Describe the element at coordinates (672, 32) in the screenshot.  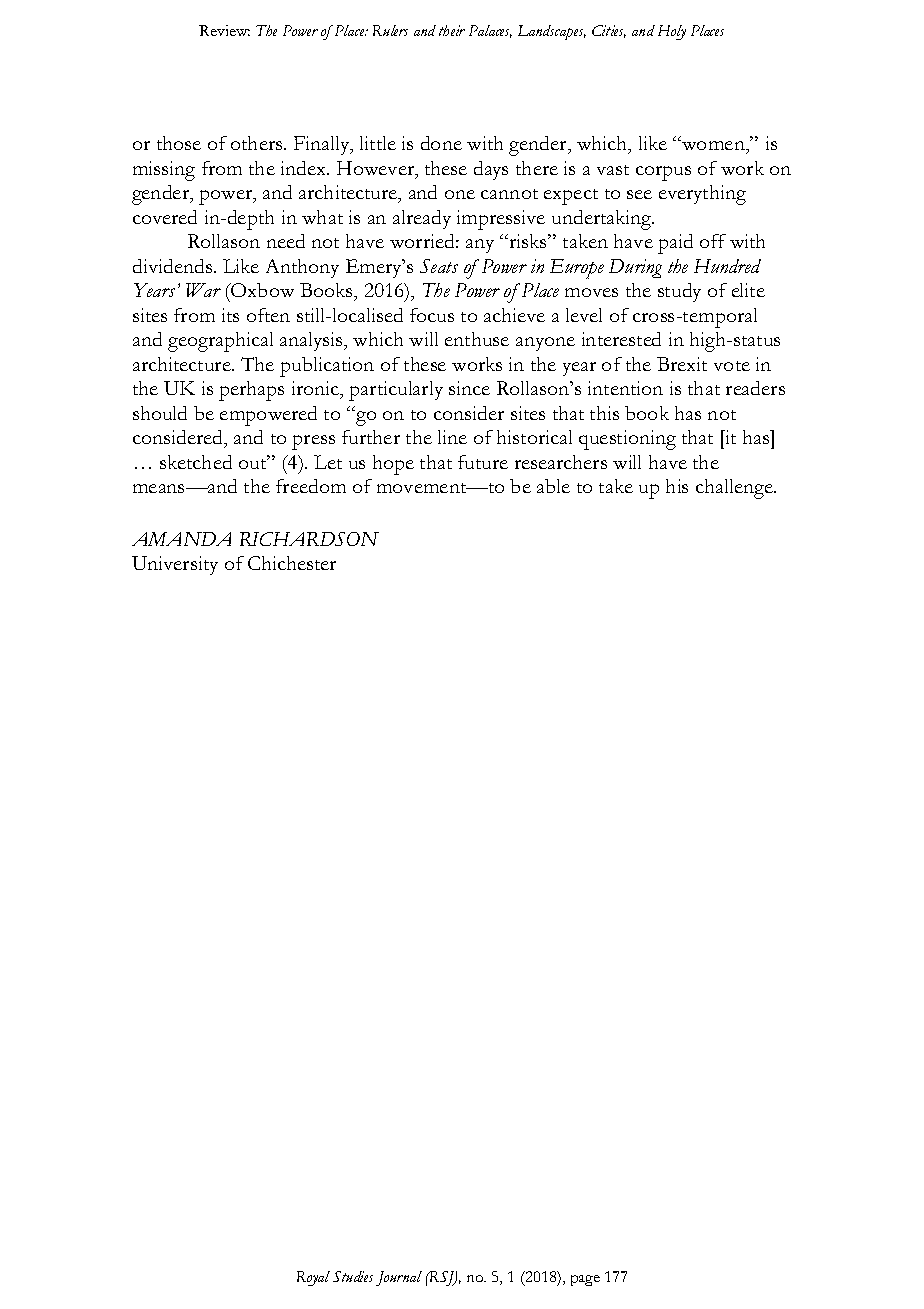
I see `Holy` at that location.
